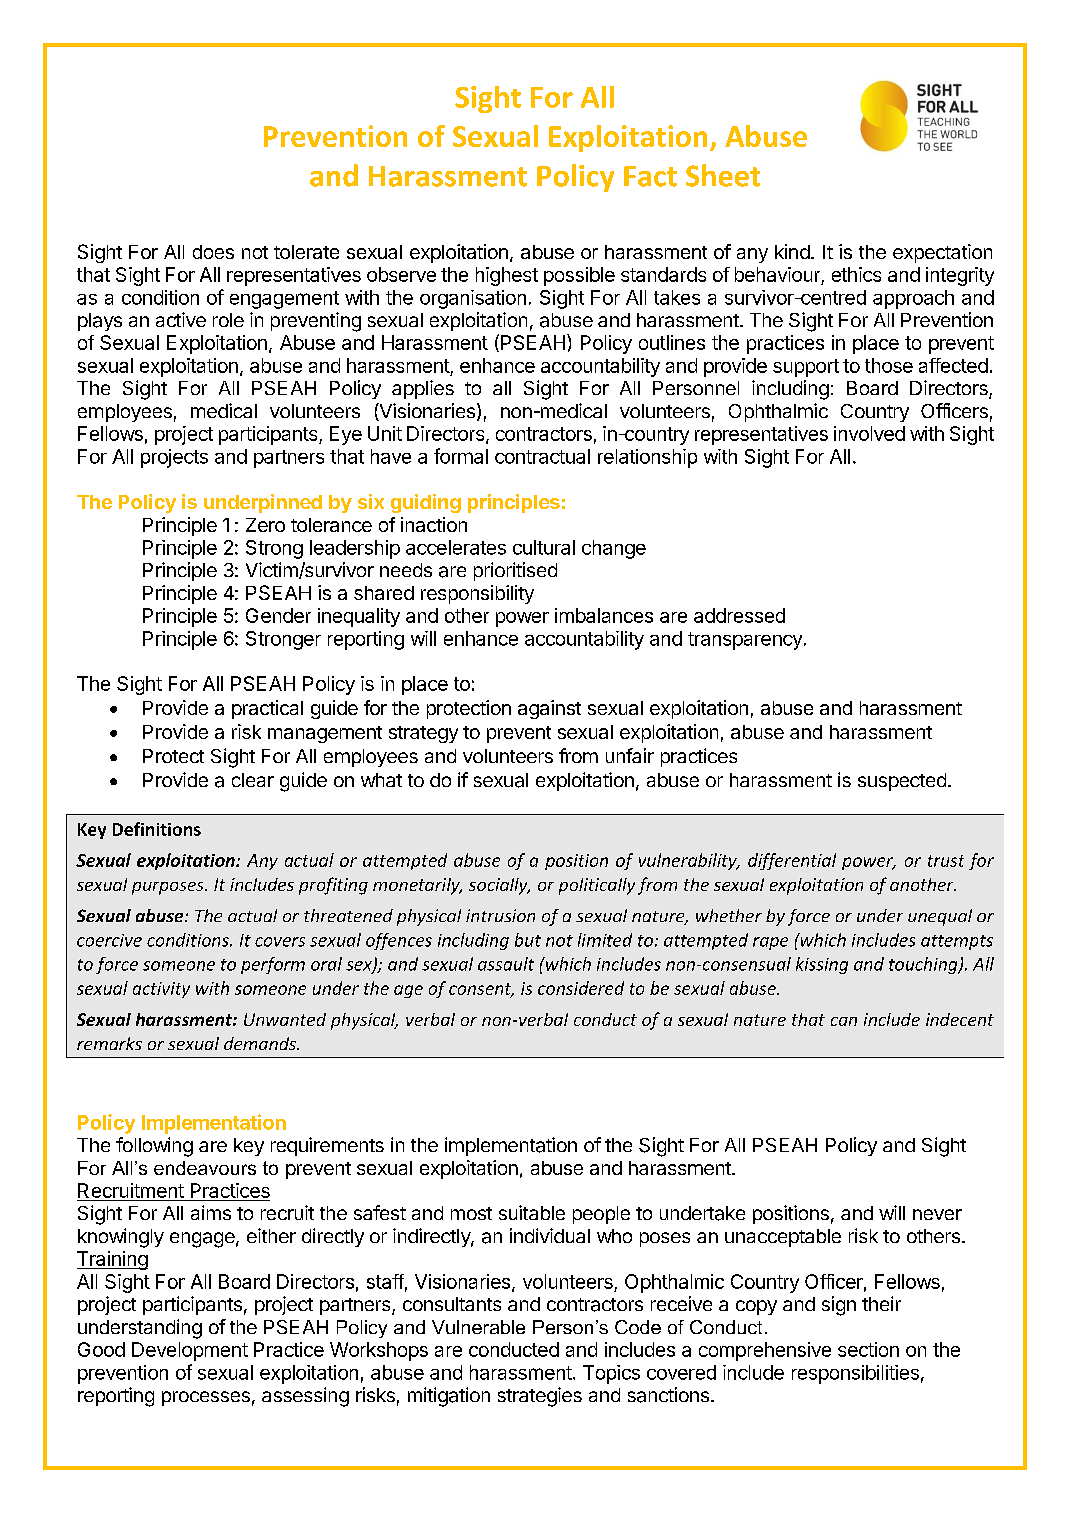 The image size is (1070, 1513). I want to click on kind, so click(792, 251).
